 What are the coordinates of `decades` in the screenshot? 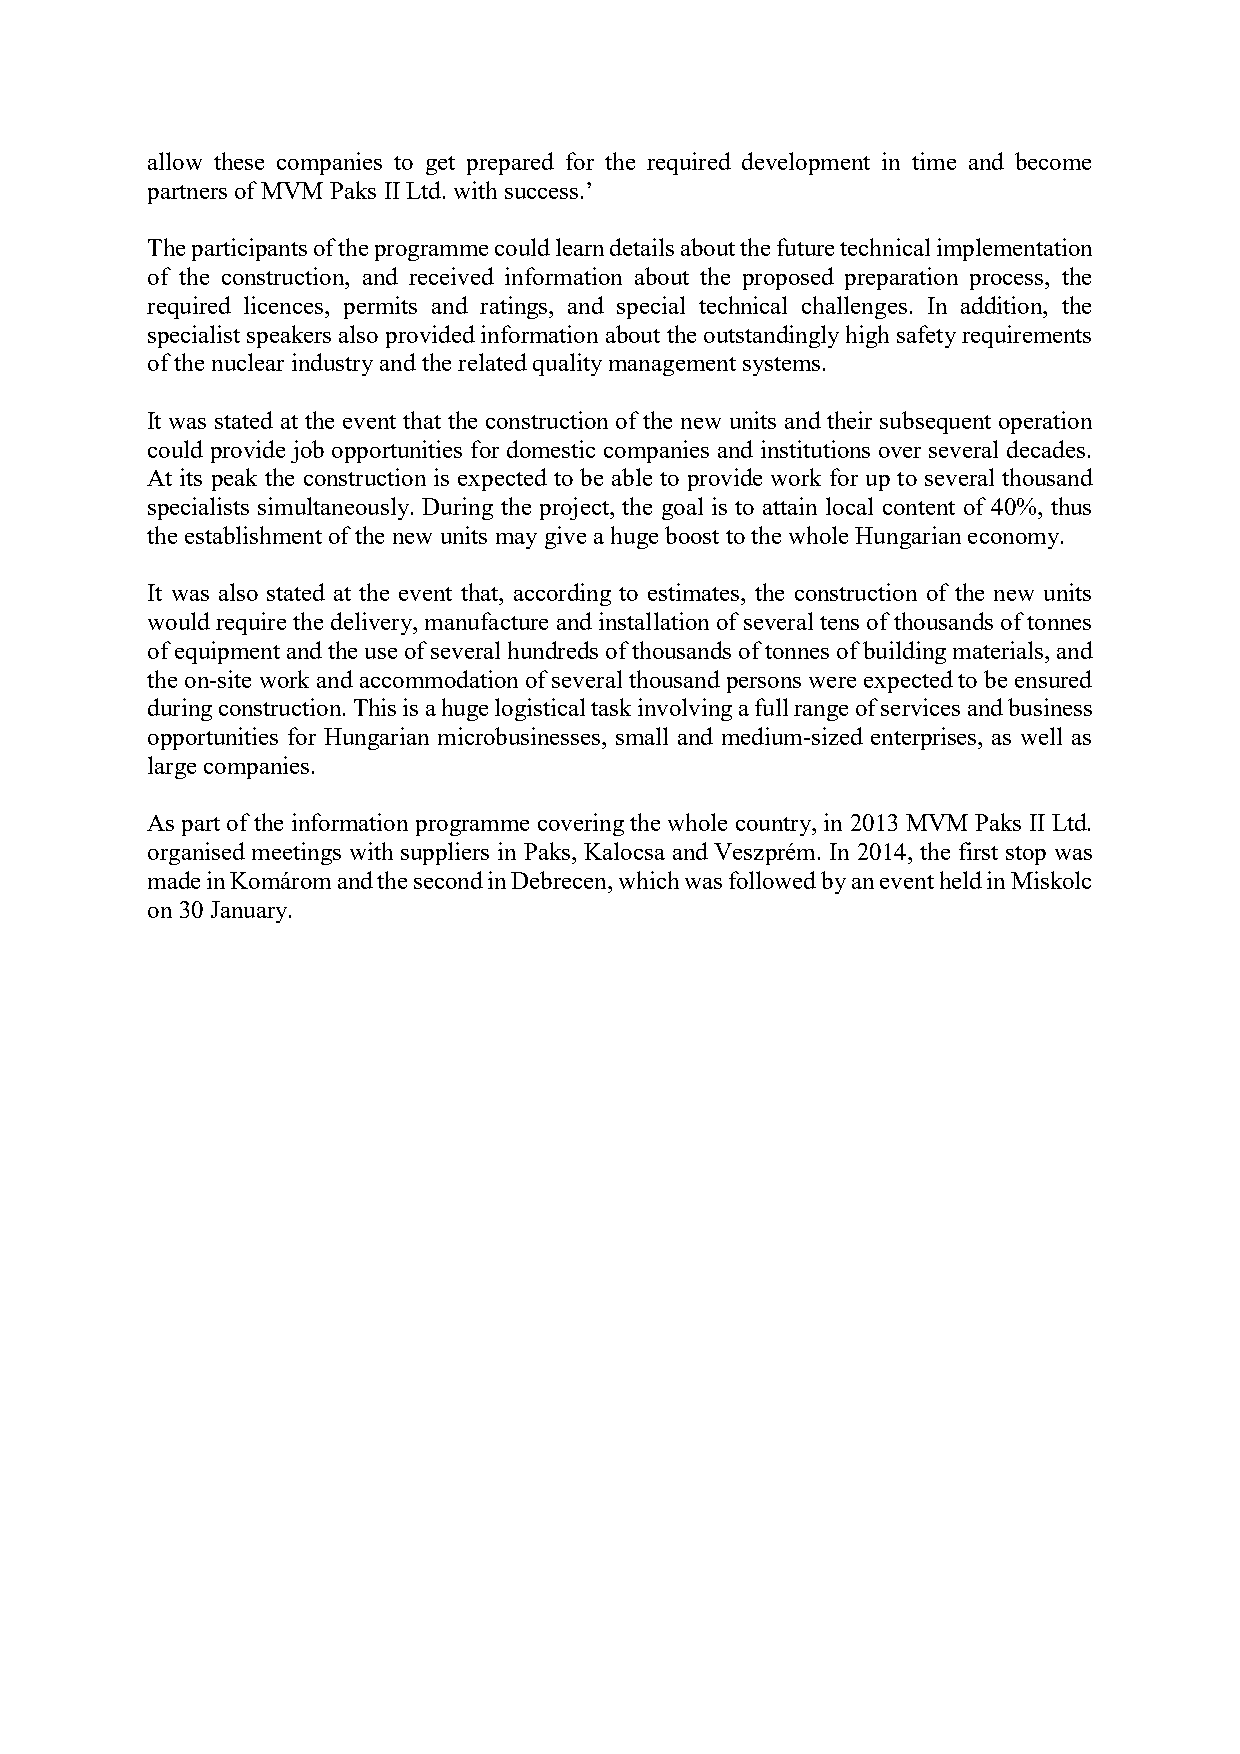 It's located at (1046, 449).
